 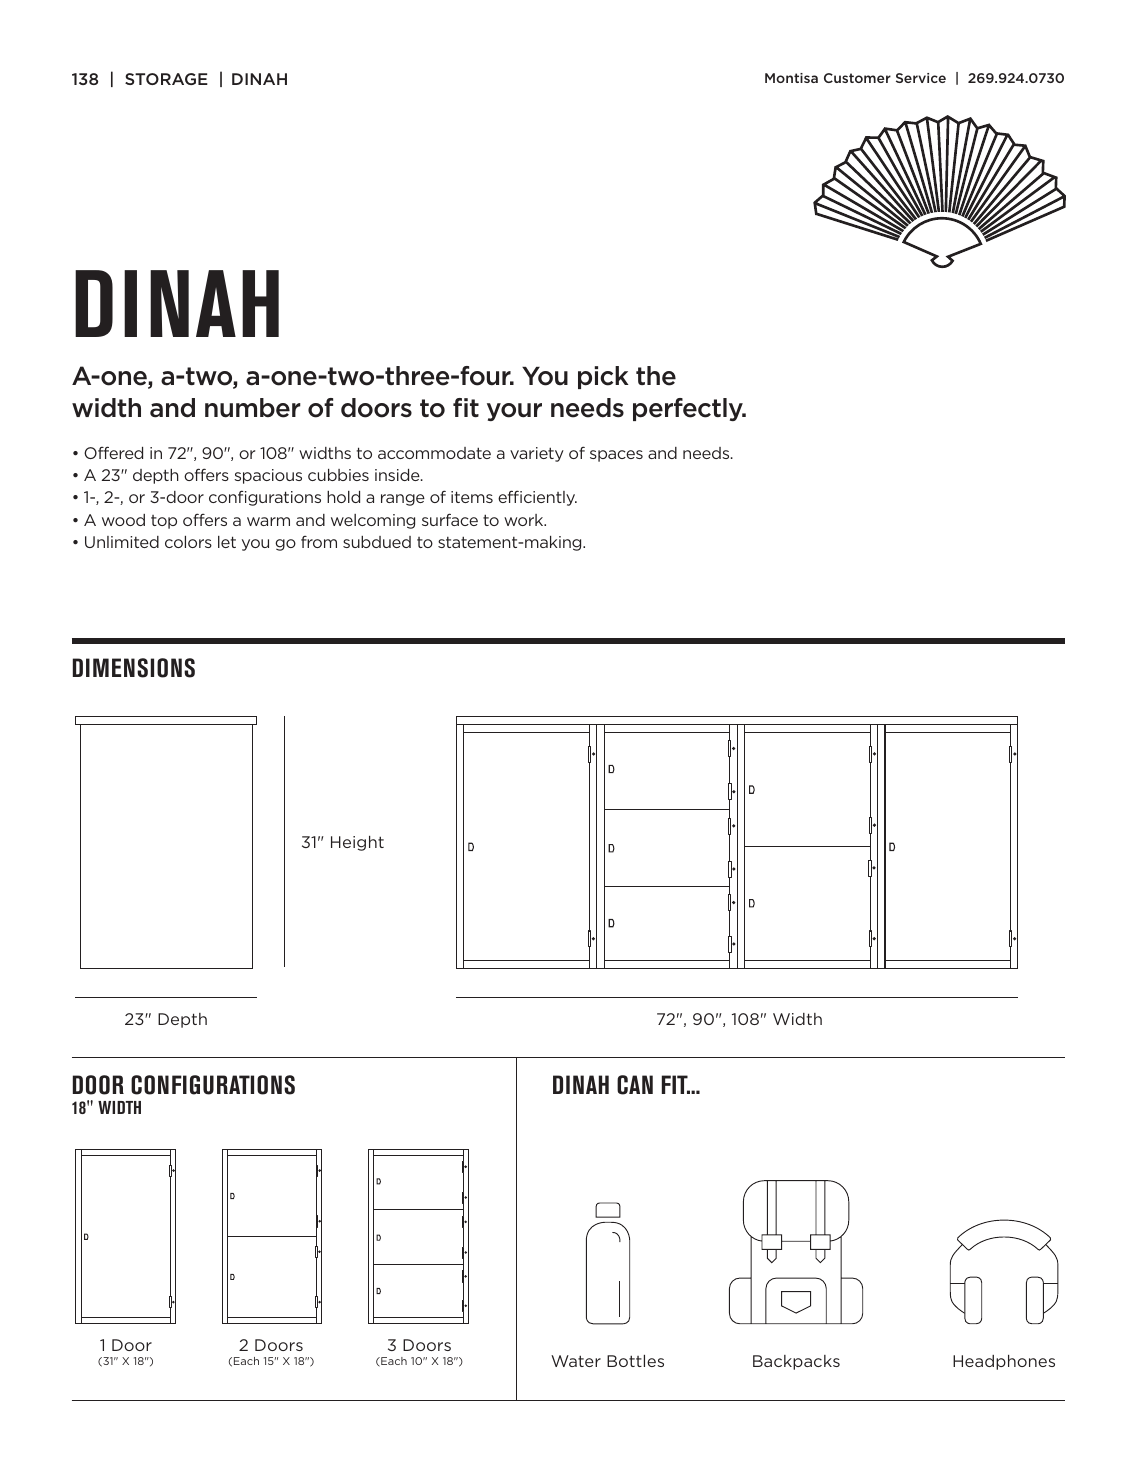 I want to click on Backpacks, so click(x=796, y=1362).
